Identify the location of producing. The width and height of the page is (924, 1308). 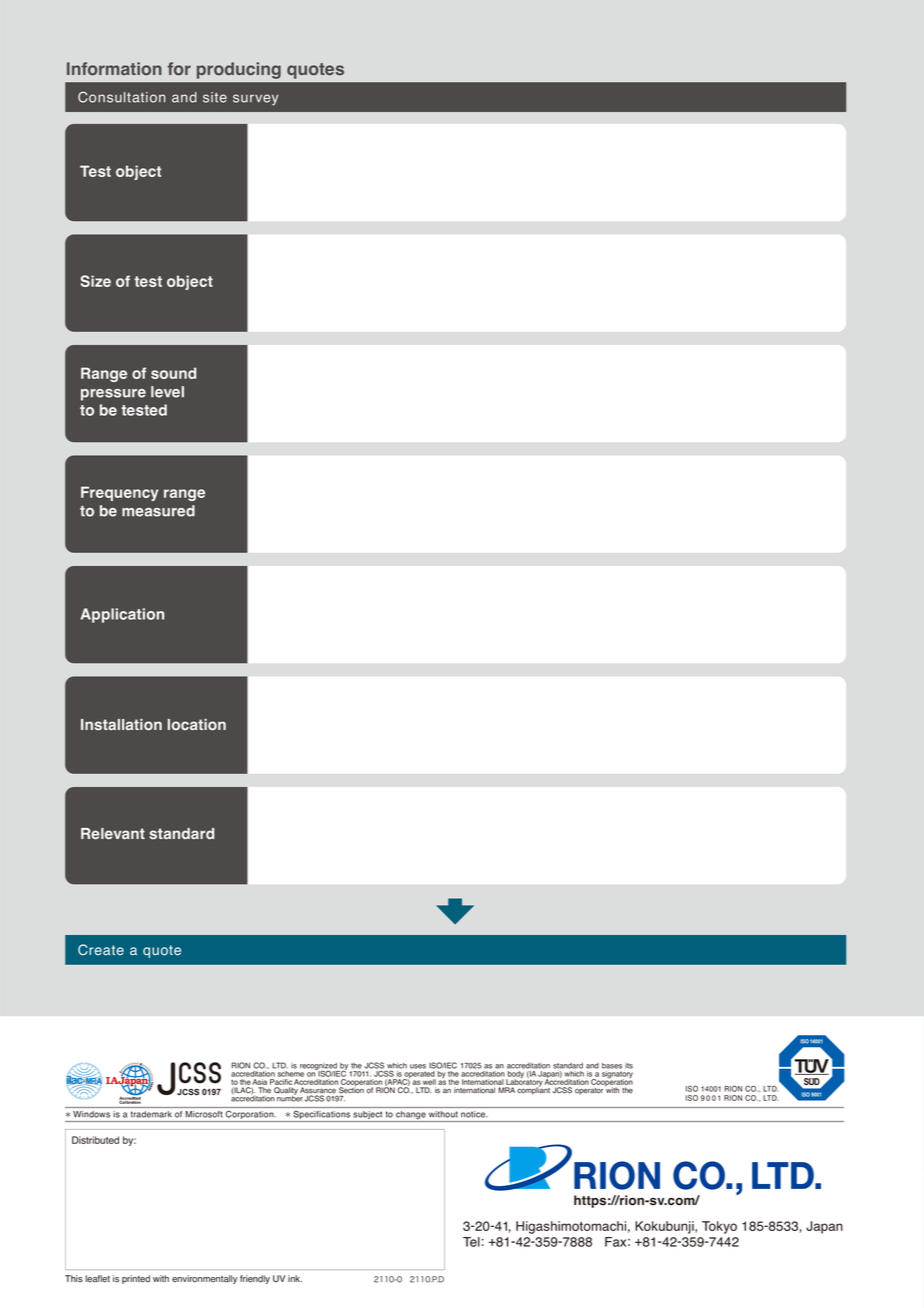
(239, 70).
